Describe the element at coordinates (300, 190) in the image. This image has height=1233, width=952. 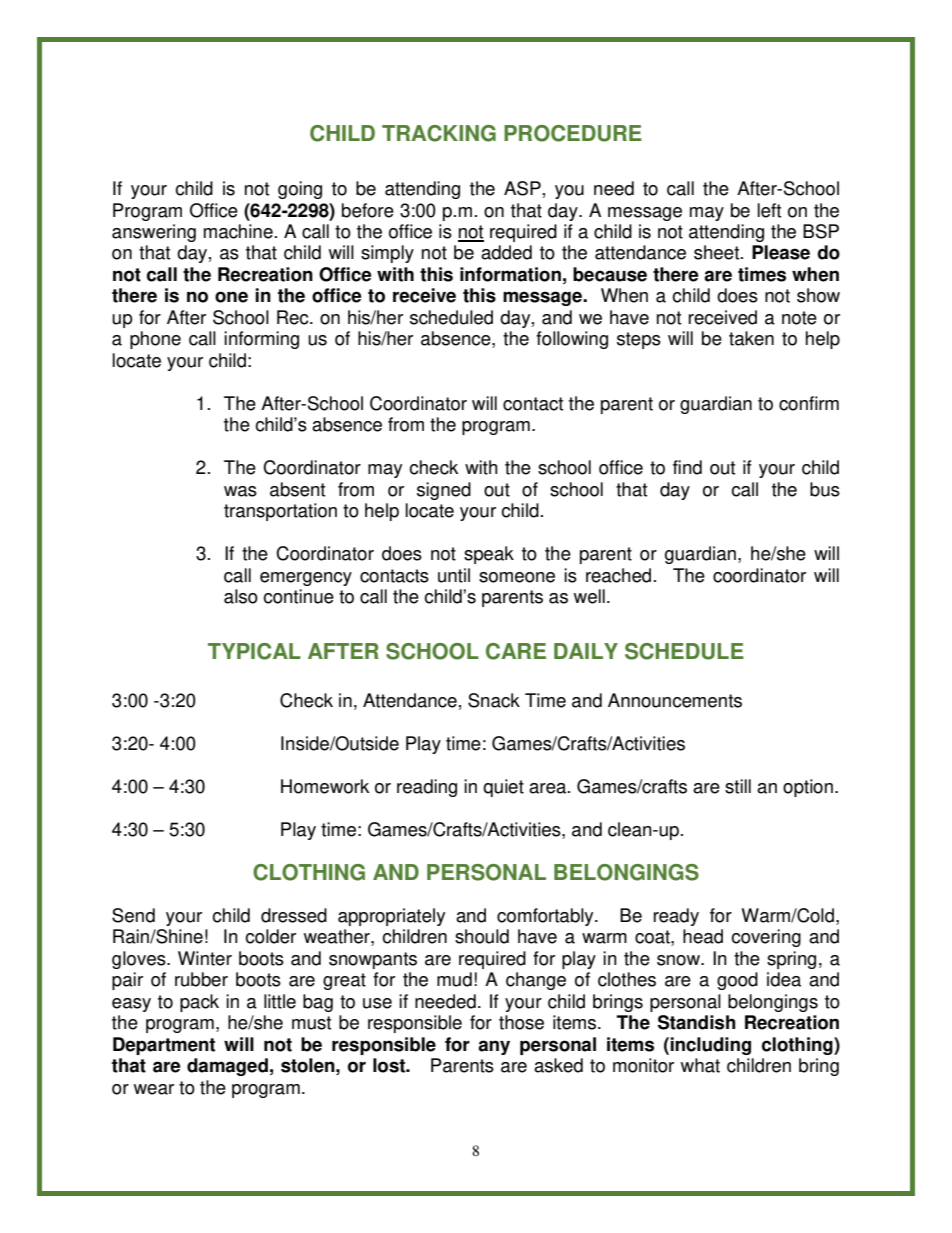
I see `going` at that location.
